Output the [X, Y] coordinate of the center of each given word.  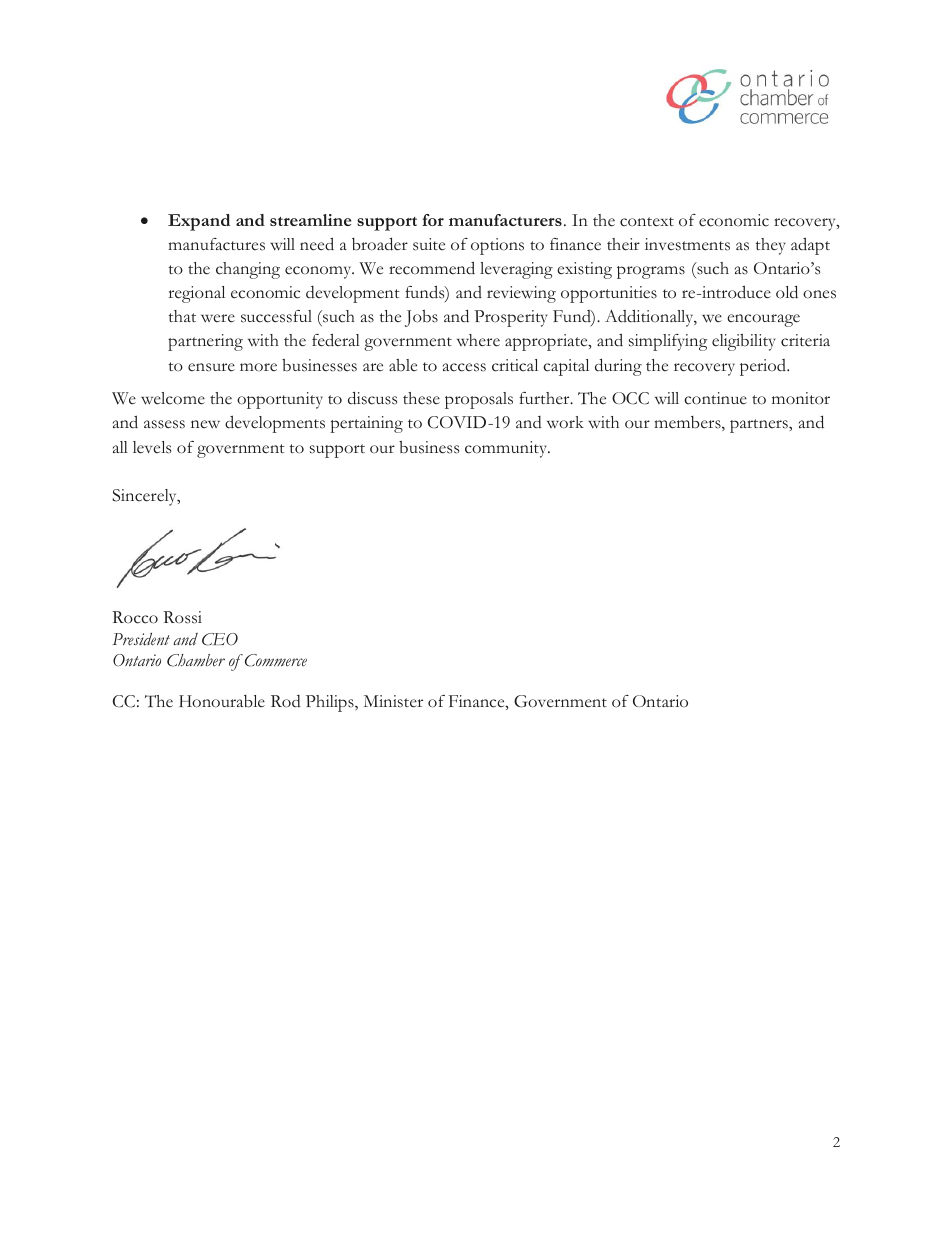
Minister [393, 701]
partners [760, 426]
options [497, 246]
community [507, 449]
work [565, 422]
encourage [763, 320]
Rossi [182, 617]
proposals [479, 400]
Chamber [196, 660]
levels [152, 447]
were [218, 318]
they [771, 246]
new [205, 424]
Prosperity [511, 318]
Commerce [276, 660]
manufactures [216, 244]
